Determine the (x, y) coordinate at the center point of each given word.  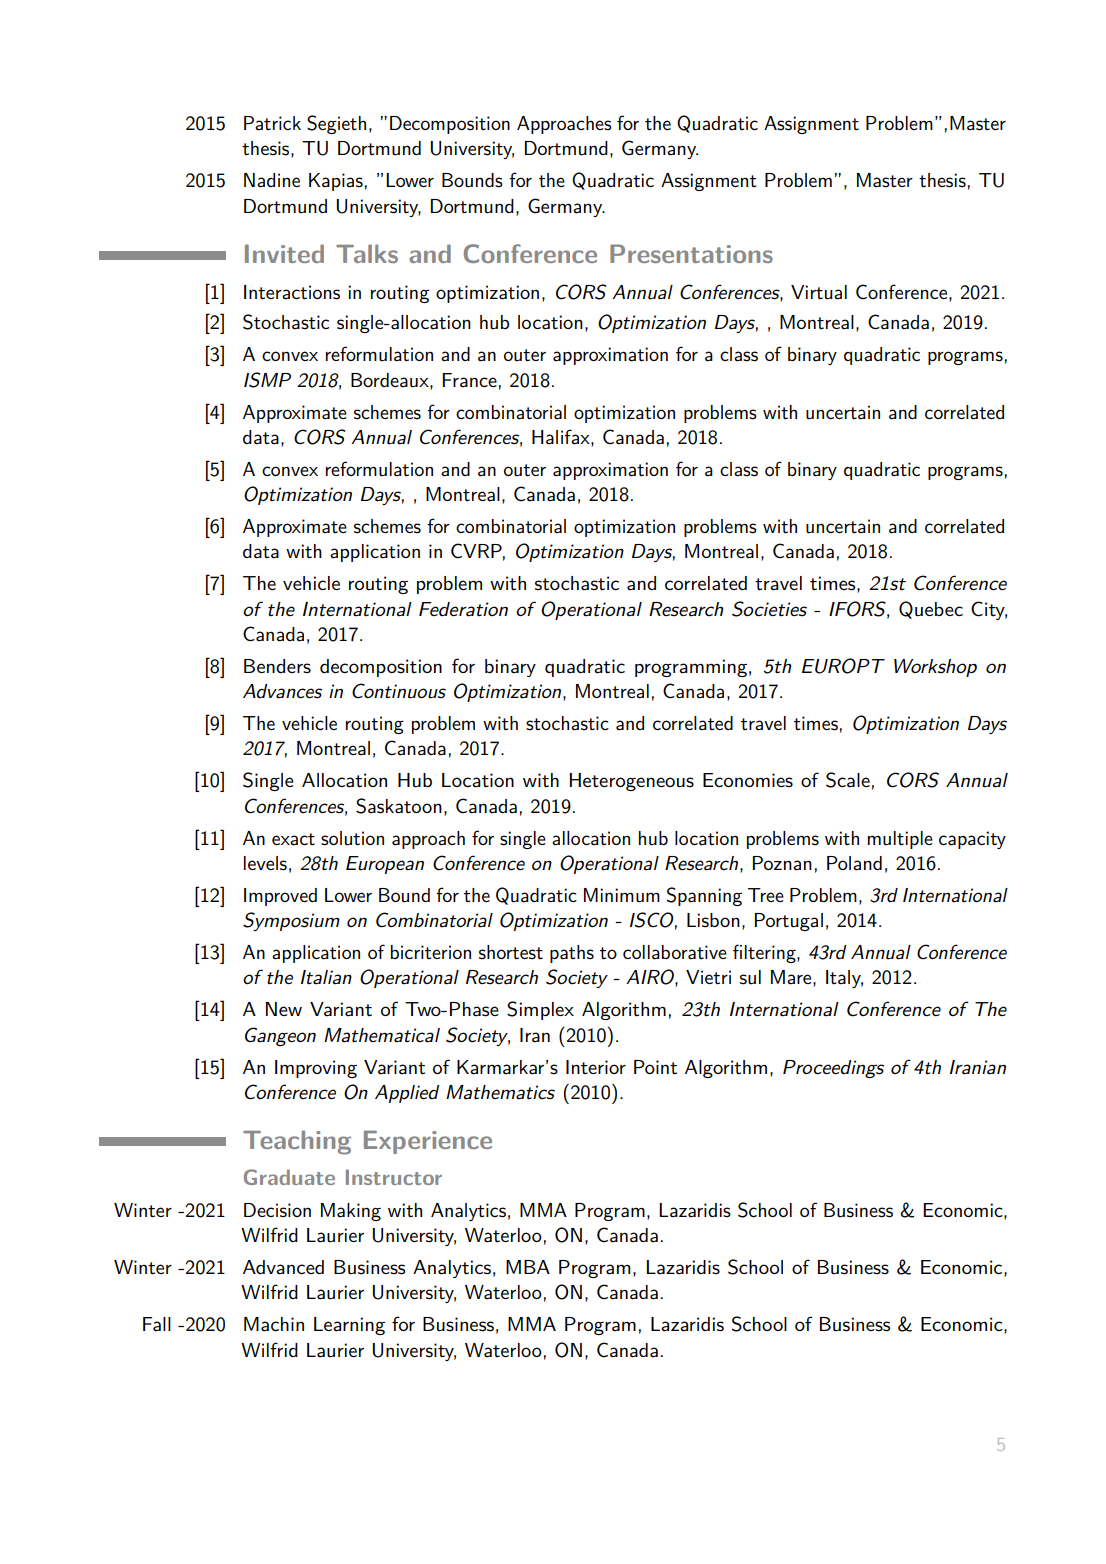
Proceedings (833, 1069)
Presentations (691, 253)
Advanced (283, 1267)
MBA (528, 1267)
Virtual (819, 292)
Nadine (272, 180)
